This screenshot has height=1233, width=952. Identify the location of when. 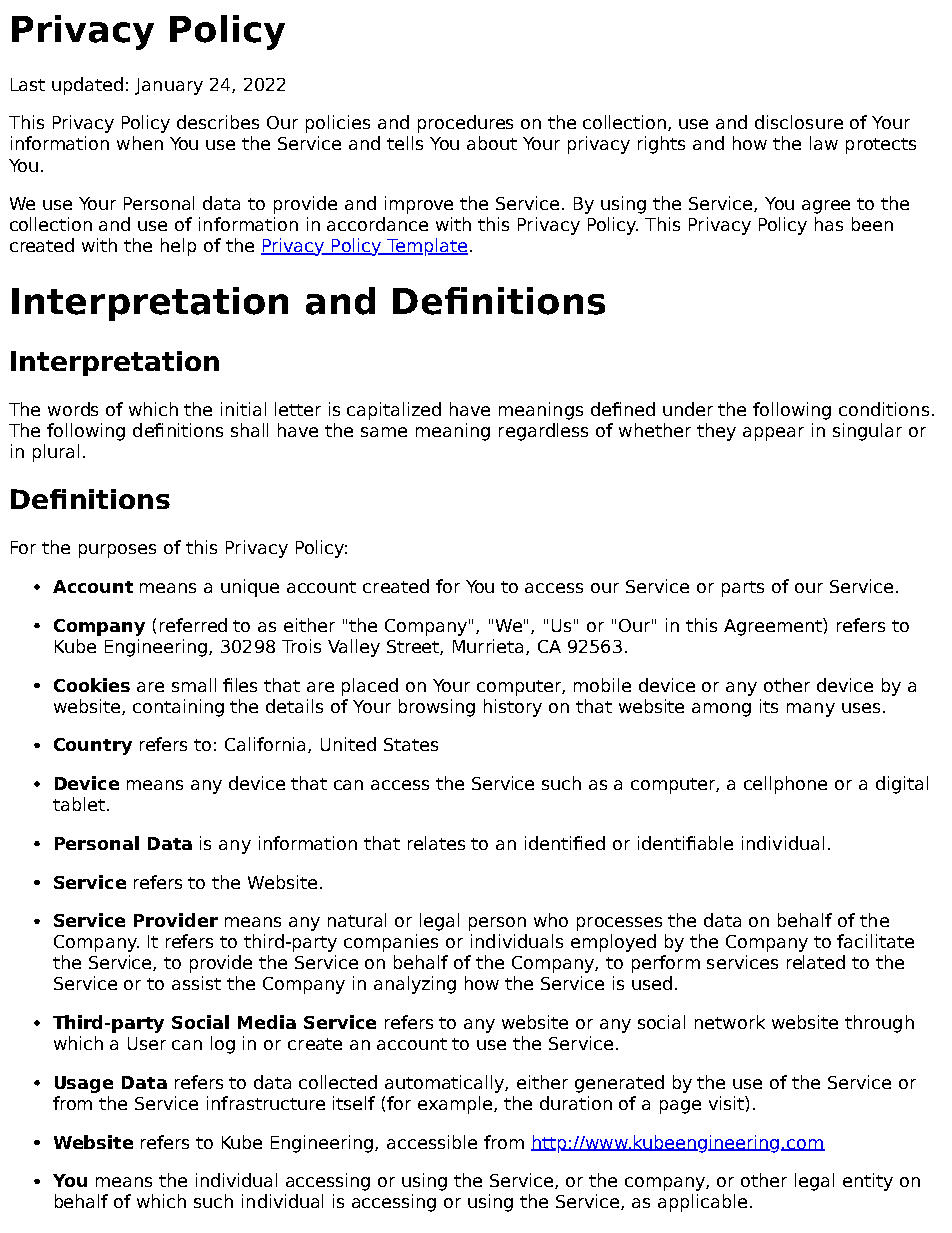
(140, 143).
